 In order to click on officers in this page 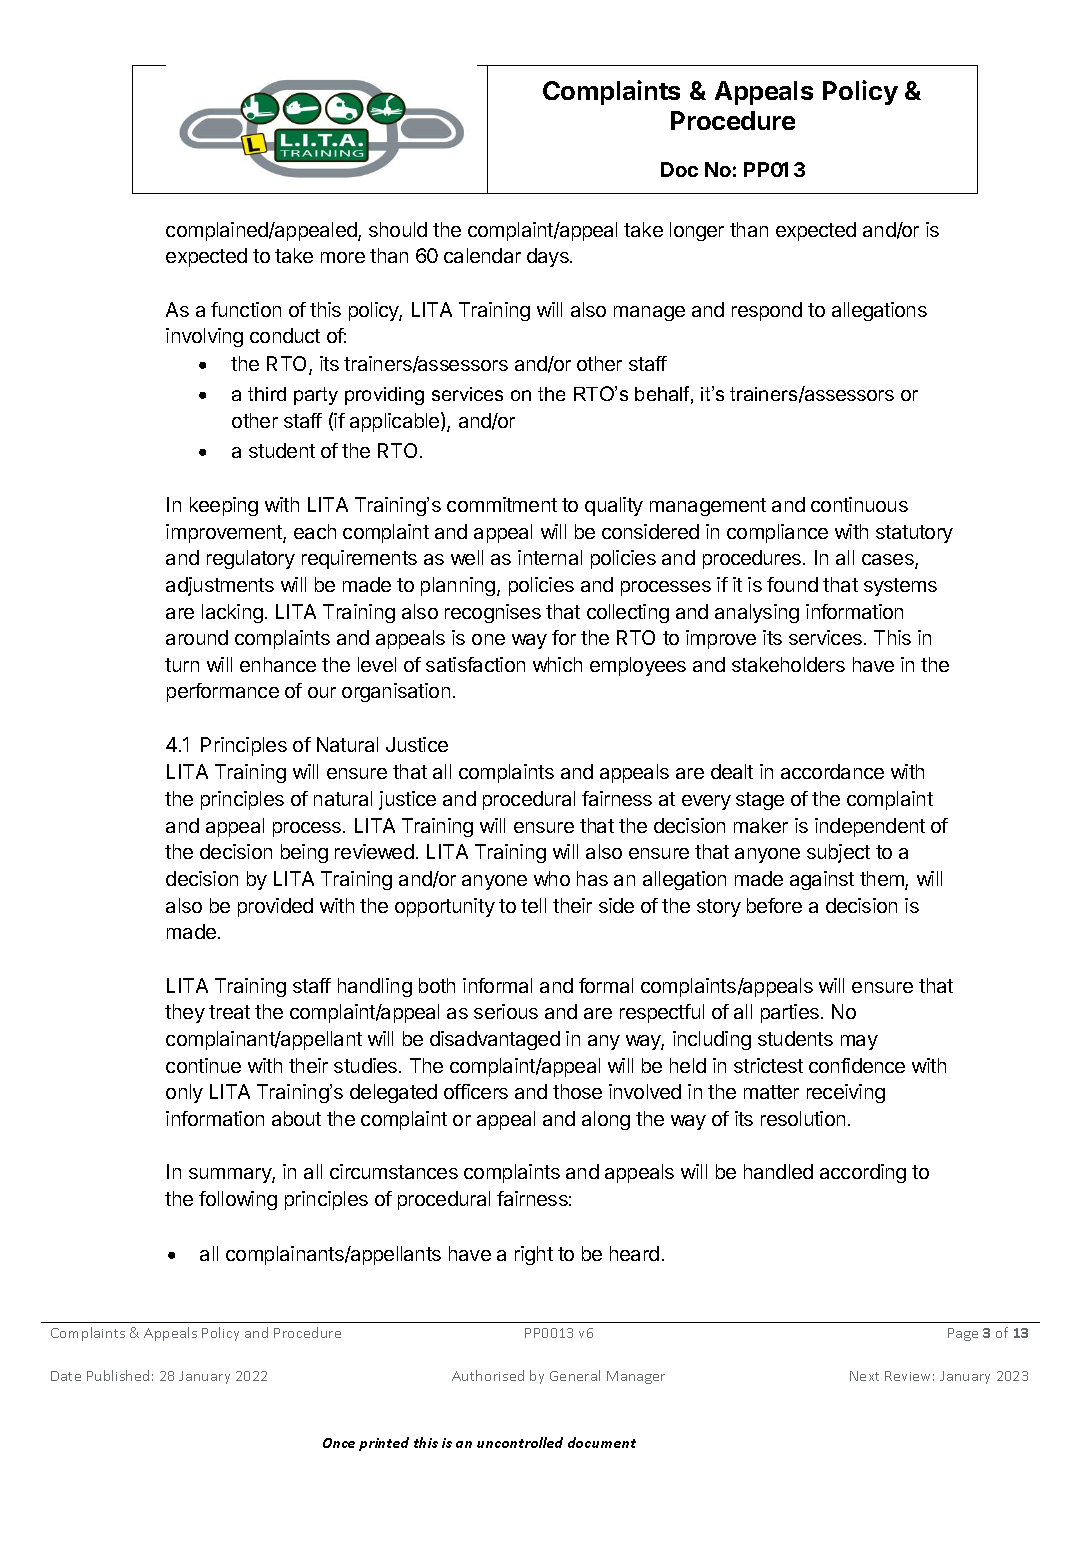, I will do `click(476, 1091)`.
